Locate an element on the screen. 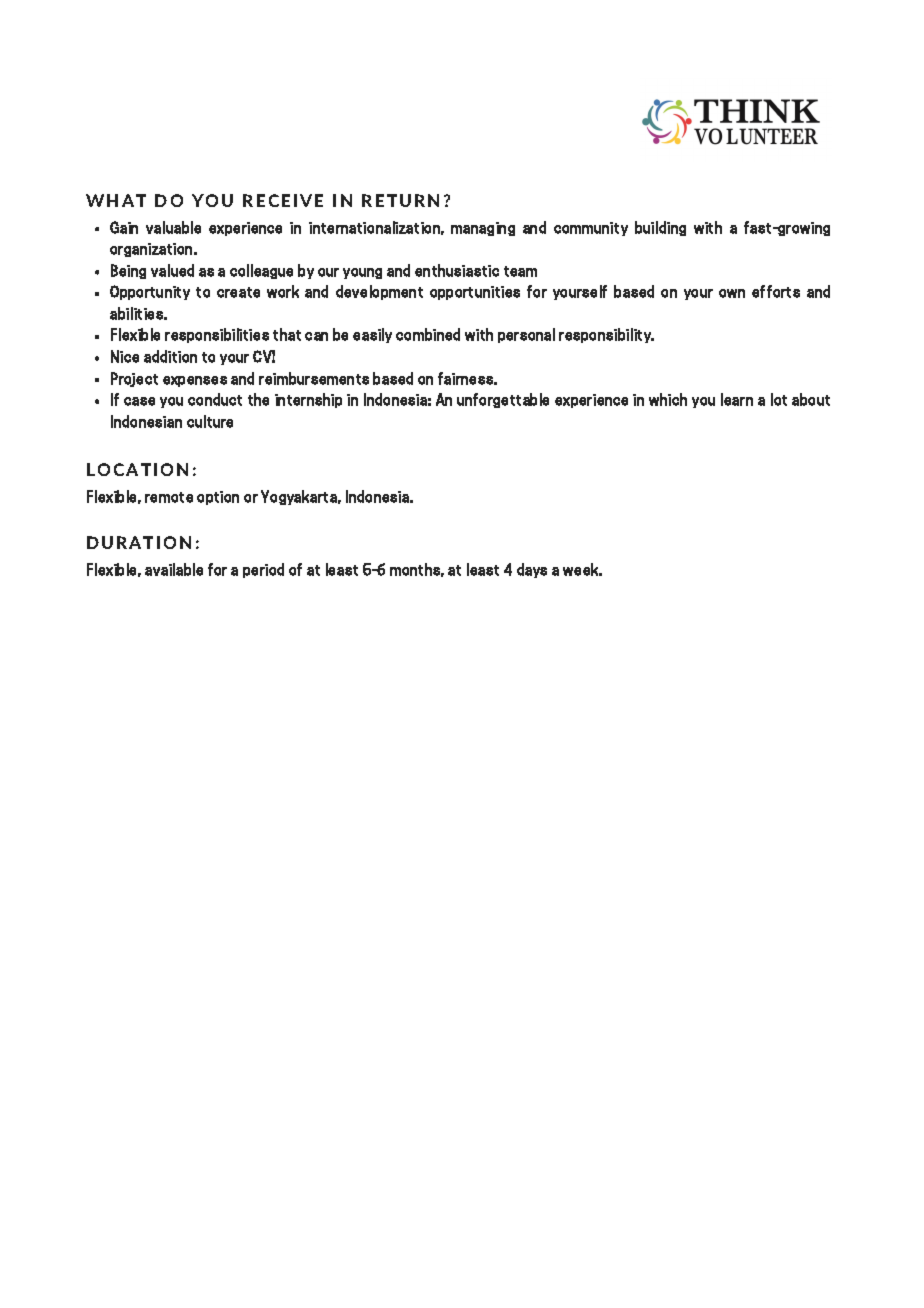 Image resolution: width=924 pixels, height=1308 pixels. option is located at coordinates (218, 498).
